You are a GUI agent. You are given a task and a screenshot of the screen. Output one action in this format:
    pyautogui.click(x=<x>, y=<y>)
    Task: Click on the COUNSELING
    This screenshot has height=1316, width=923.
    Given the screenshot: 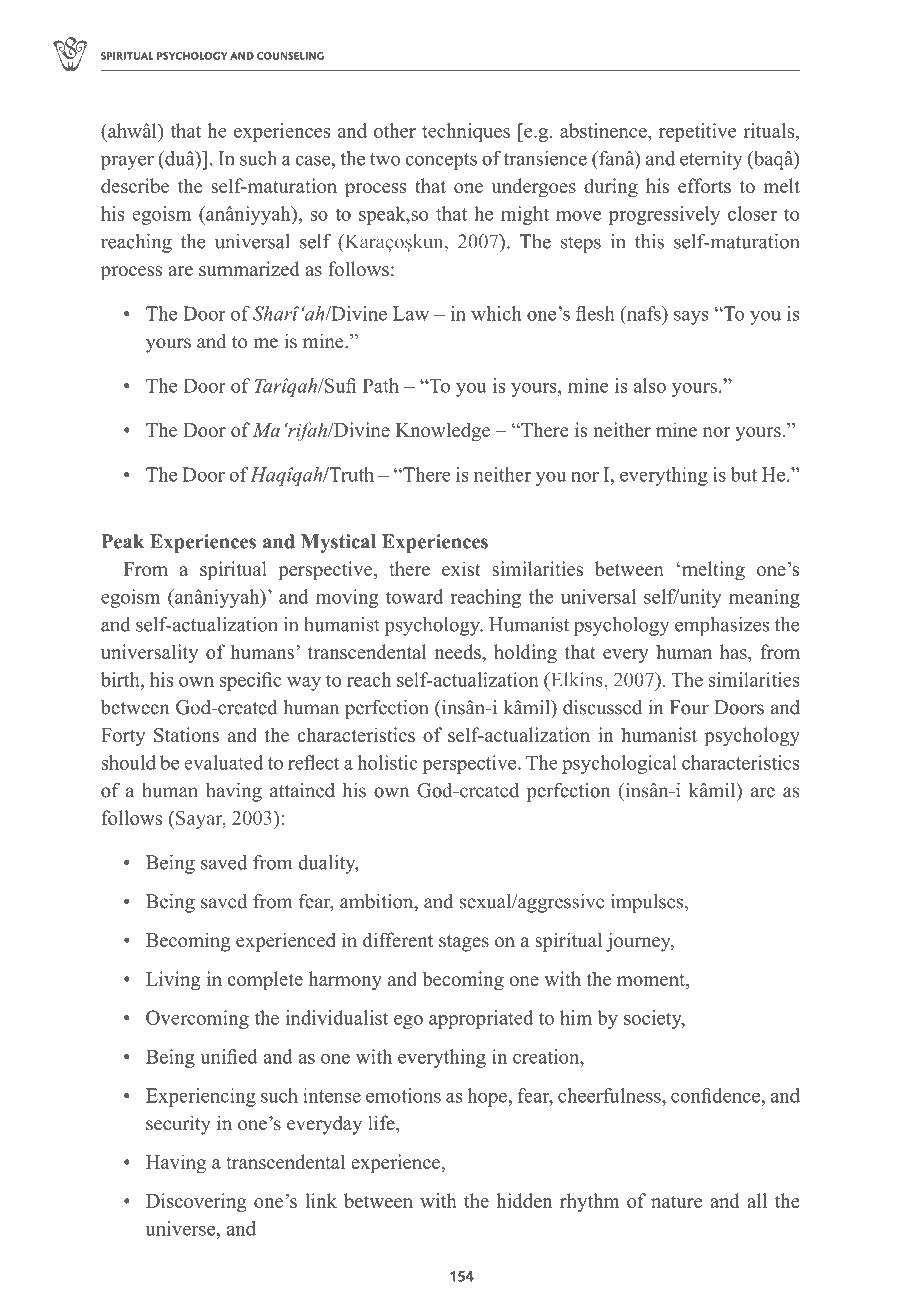 What is the action you would take?
    pyautogui.click(x=290, y=56)
